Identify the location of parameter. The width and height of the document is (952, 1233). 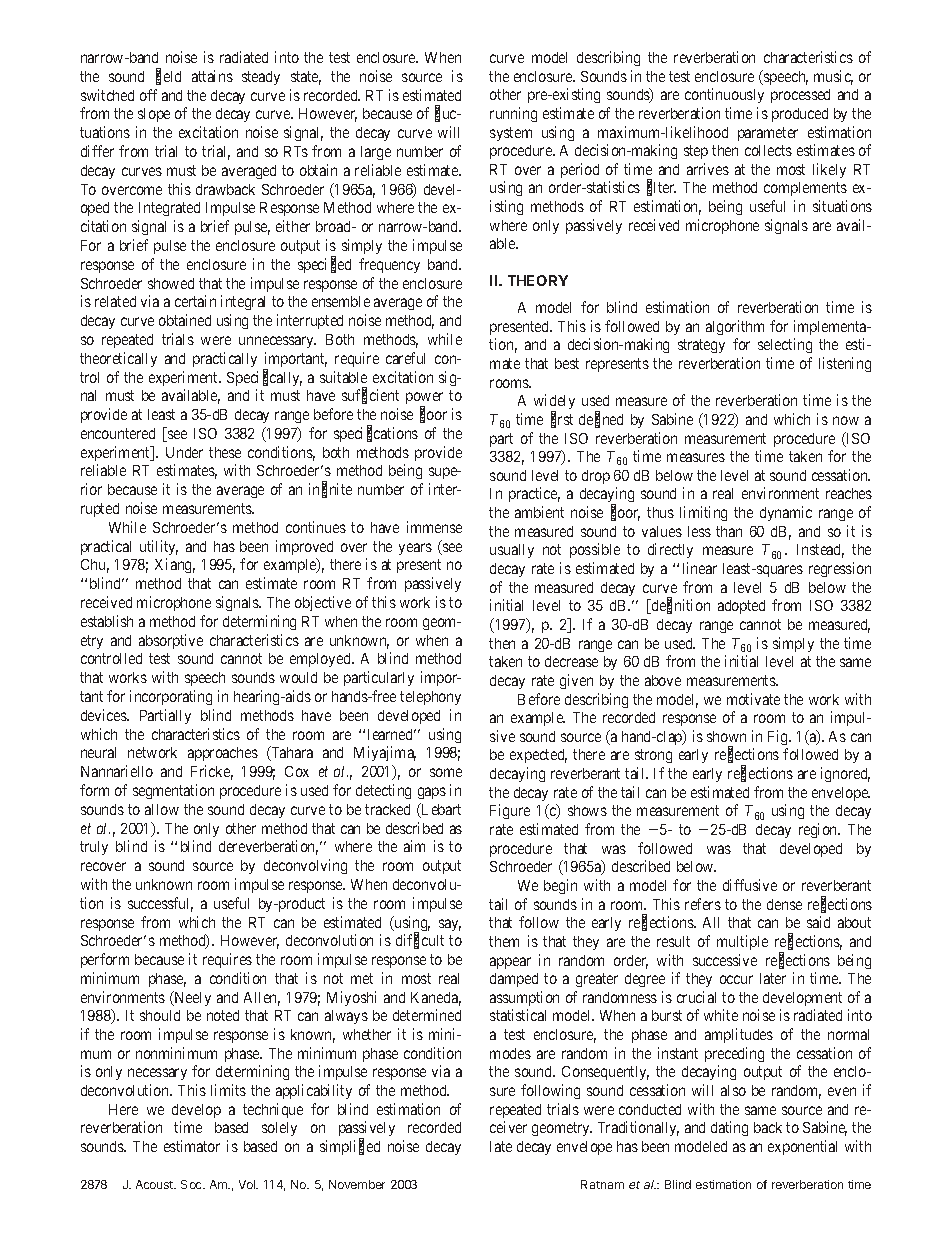
(768, 134).
